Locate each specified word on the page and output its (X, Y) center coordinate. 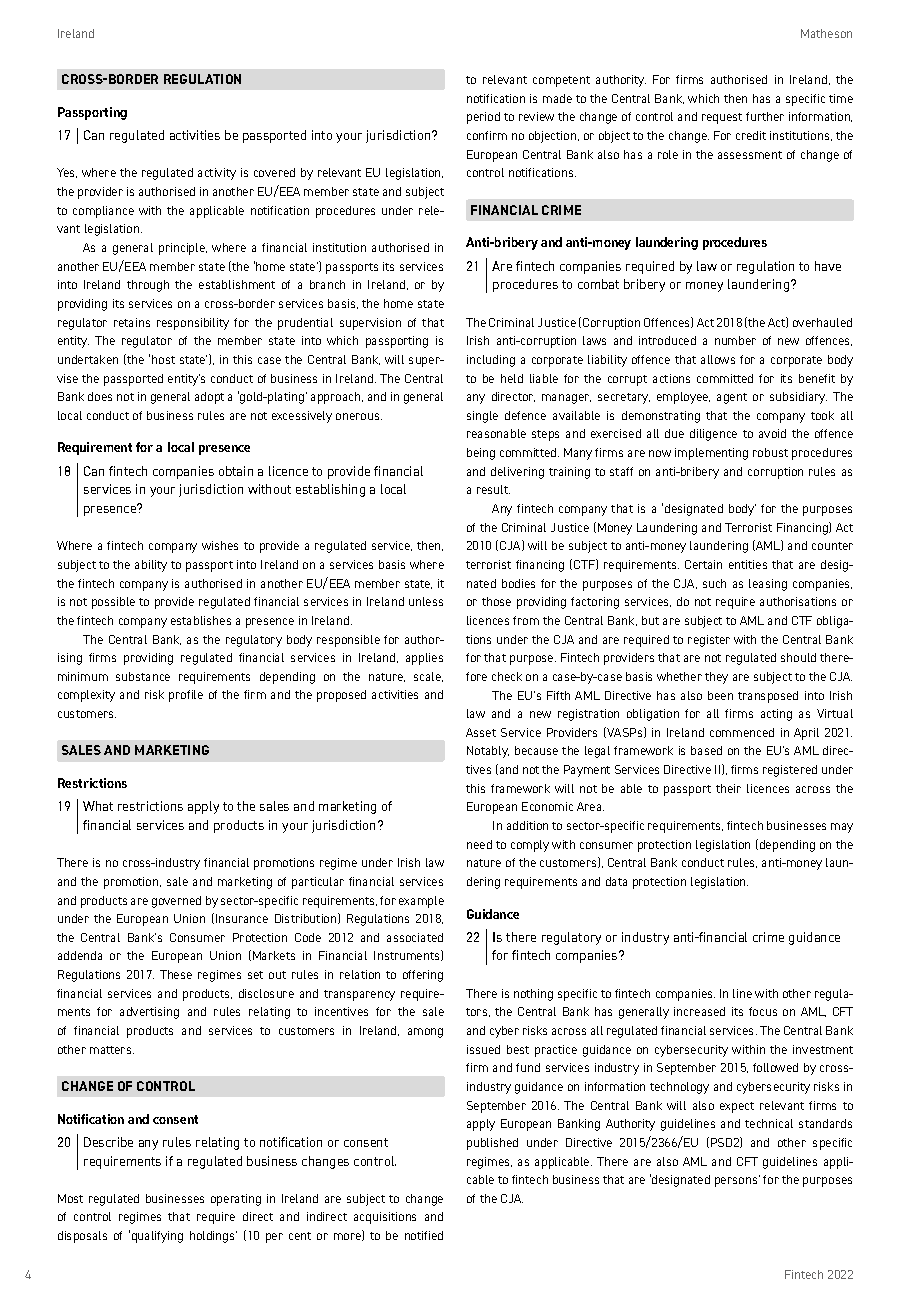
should (798, 657)
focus (763, 1011)
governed (176, 902)
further (765, 116)
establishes (201, 620)
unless (426, 601)
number (735, 340)
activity (217, 174)
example (421, 902)
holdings (213, 1237)
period (483, 118)
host (163, 359)
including (491, 361)
